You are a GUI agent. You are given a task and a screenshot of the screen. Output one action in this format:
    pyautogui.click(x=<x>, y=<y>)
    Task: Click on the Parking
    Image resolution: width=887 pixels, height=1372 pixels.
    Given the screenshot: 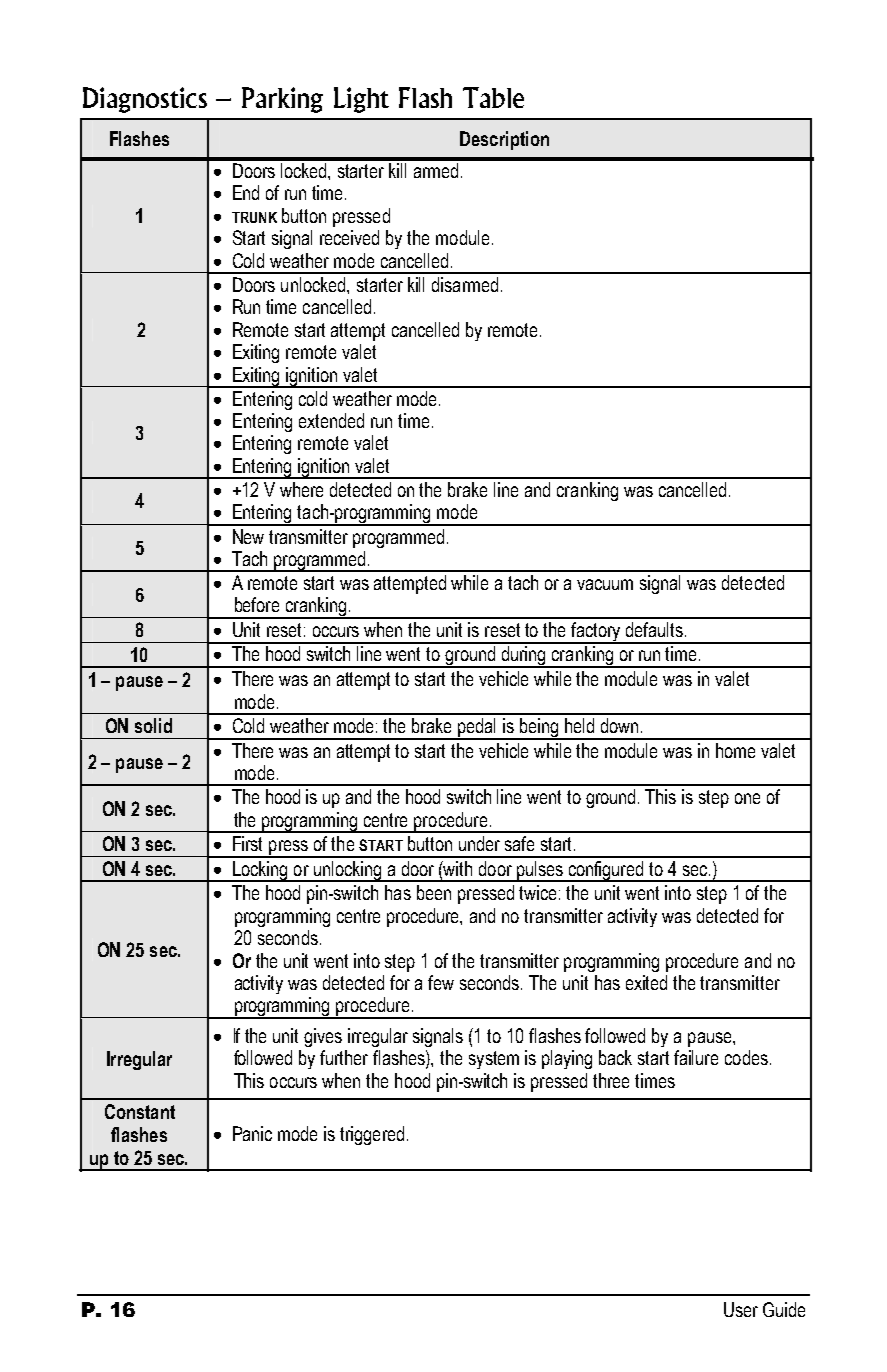 What is the action you would take?
    pyautogui.click(x=282, y=100)
